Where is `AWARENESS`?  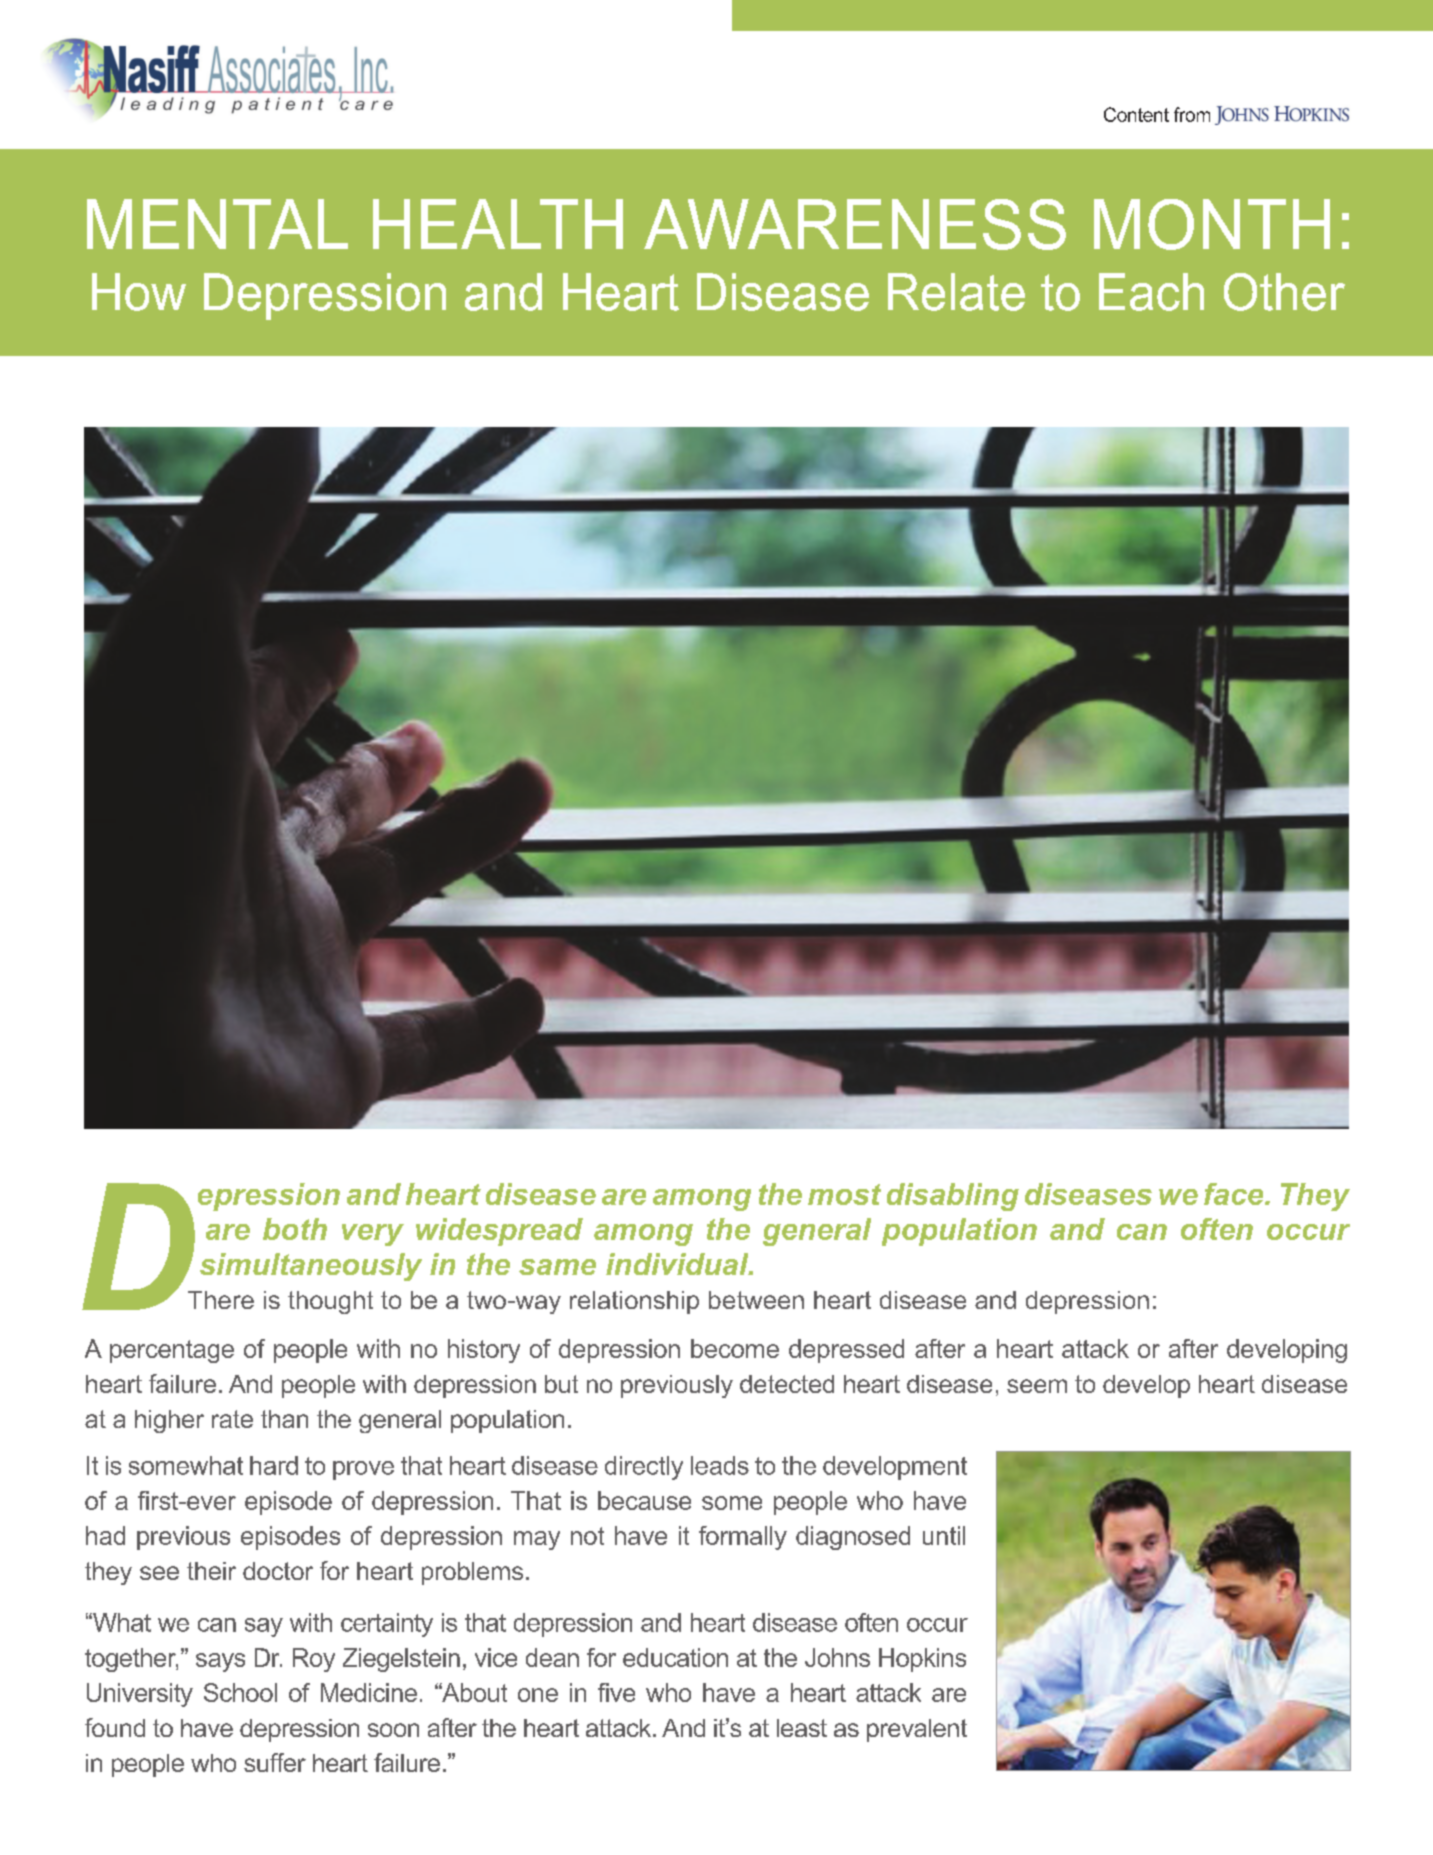 AWARENESS is located at coordinates (855, 224).
